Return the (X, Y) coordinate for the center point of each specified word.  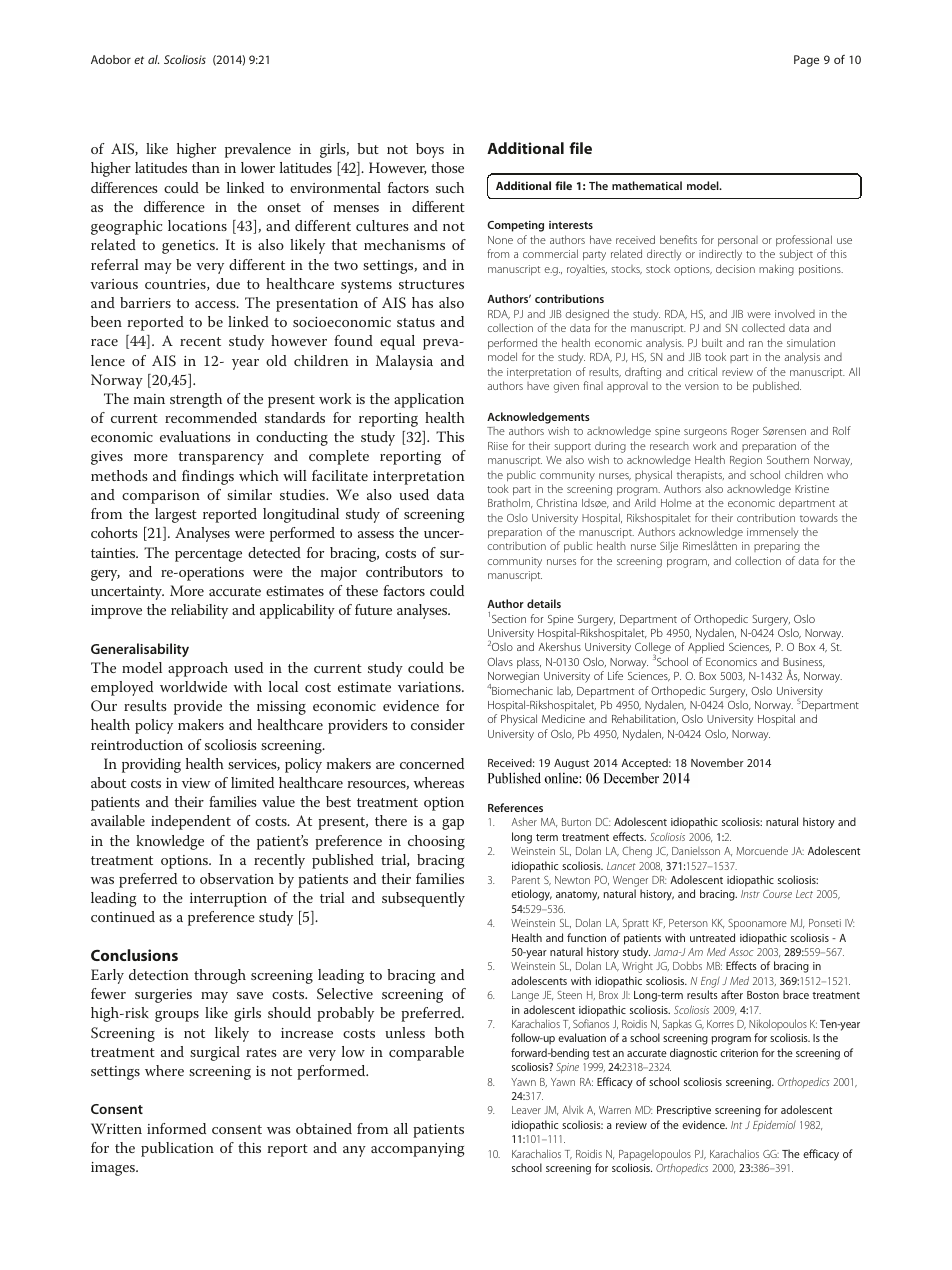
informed (176, 1128)
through (220, 976)
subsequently (423, 899)
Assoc (741, 952)
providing (151, 765)
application (429, 400)
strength (196, 400)
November (717, 762)
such (450, 187)
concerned (432, 763)
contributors (404, 571)
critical (702, 371)
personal (738, 241)
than (206, 167)
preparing (777, 547)
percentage (208, 555)
